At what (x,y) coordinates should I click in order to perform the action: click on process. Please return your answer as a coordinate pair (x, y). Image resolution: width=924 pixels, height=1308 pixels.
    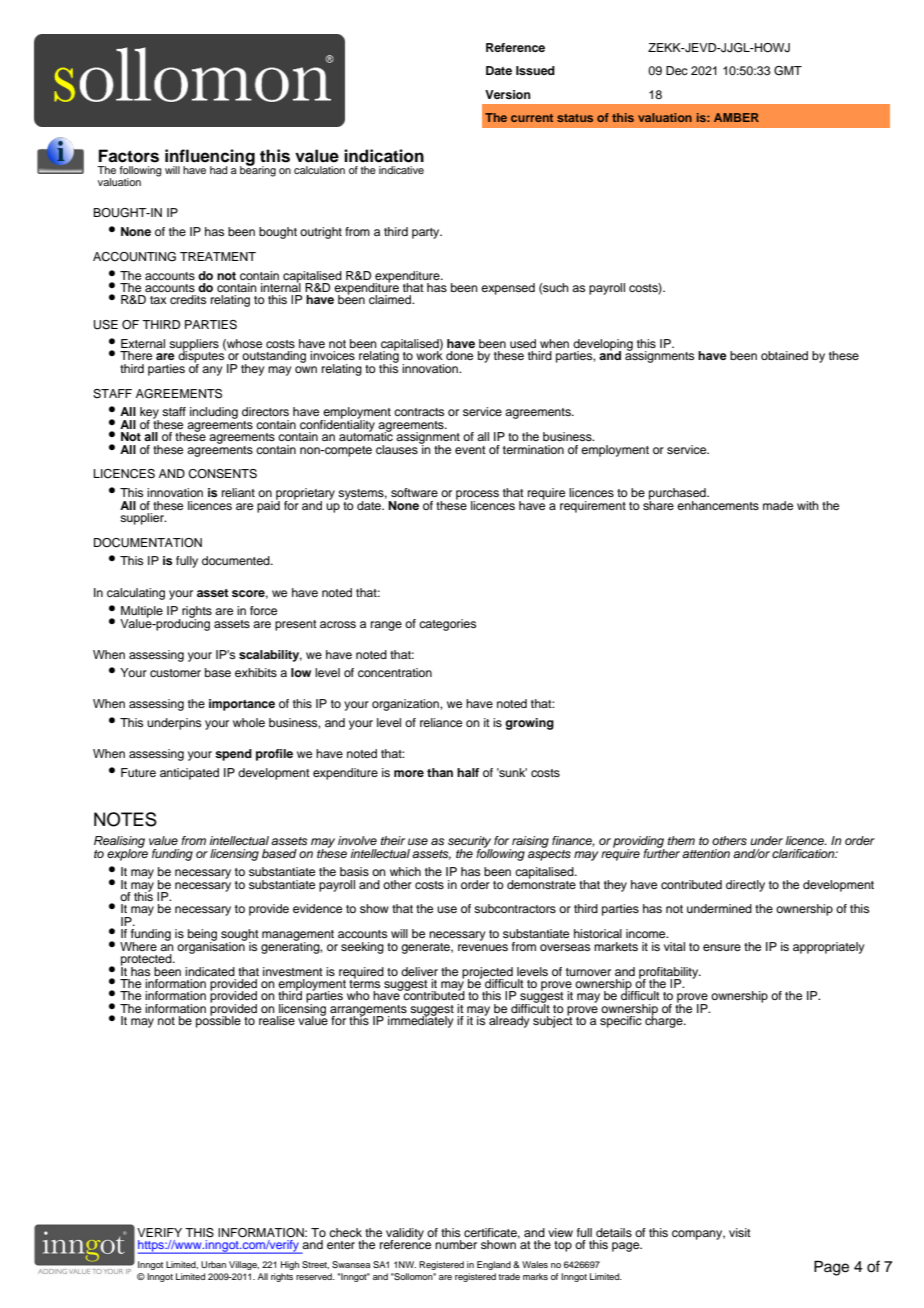
    Looking at the image, I should click on (477, 496).
